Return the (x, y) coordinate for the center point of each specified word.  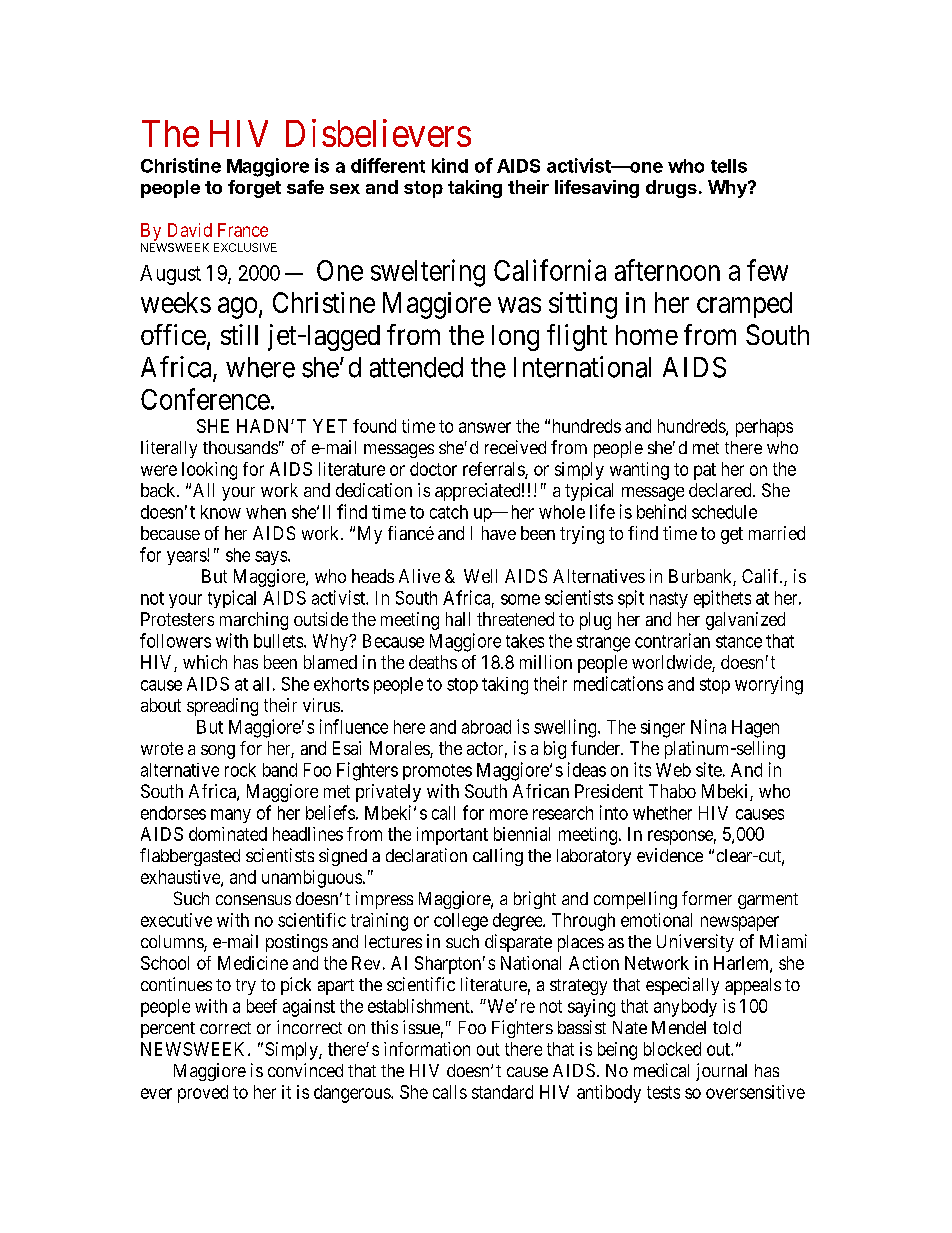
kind (450, 165)
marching (254, 621)
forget (254, 189)
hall (458, 619)
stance (739, 641)
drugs (671, 189)
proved (203, 1094)
